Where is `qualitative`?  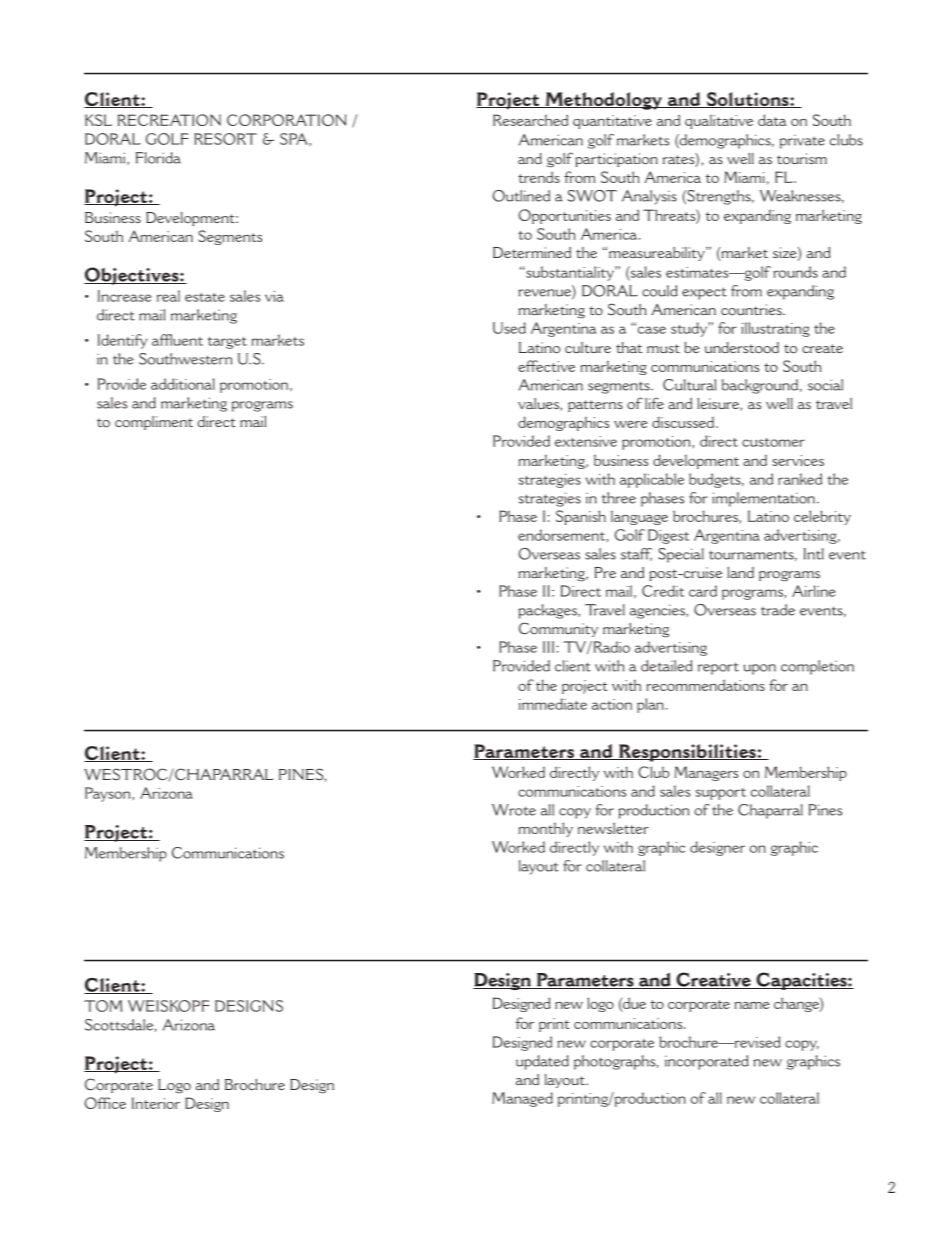 qualitative is located at coordinates (719, 121).
